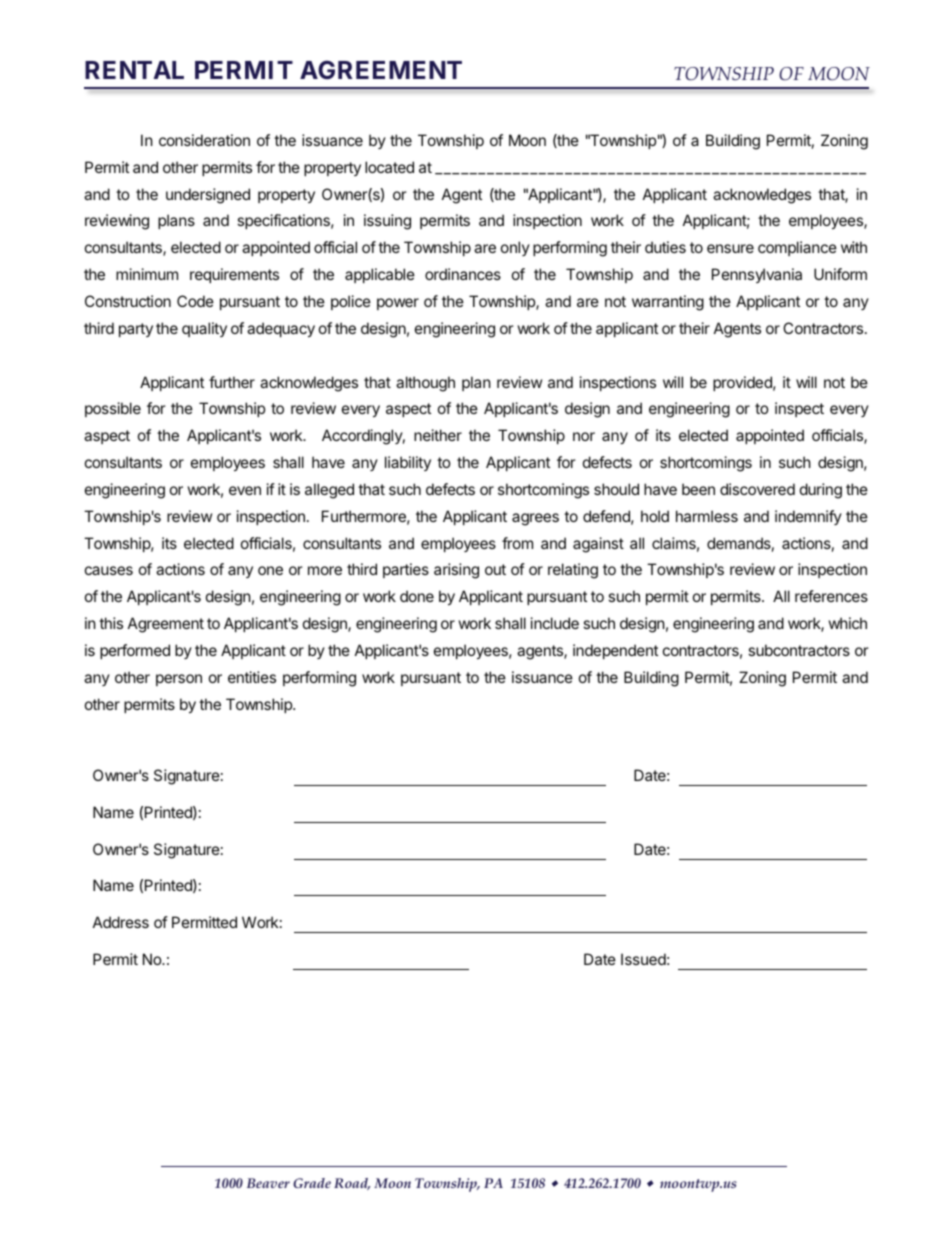 The width and height of the image is (952, 1233). I want to click on located, so click(389, 167).
